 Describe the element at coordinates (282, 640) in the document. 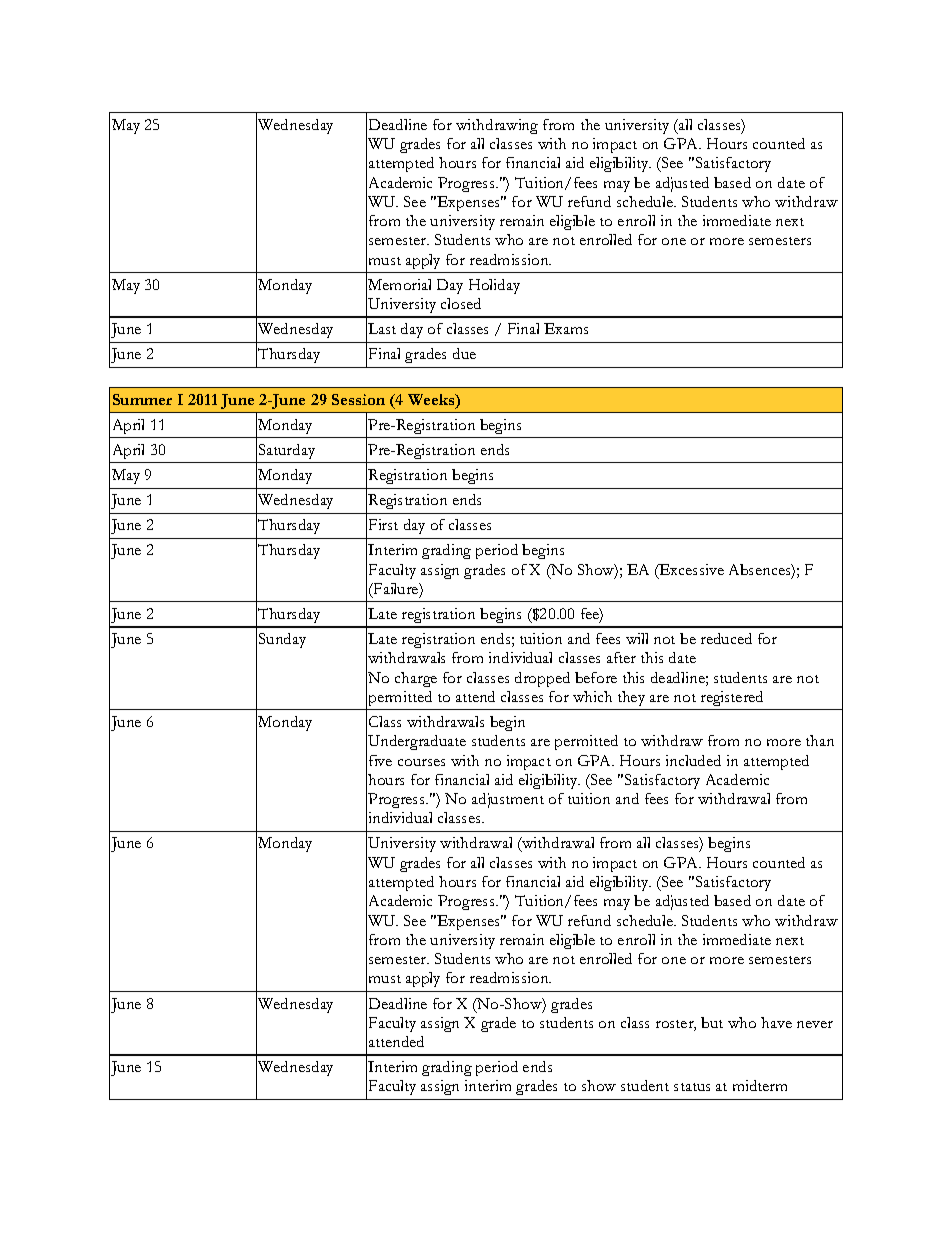

I see `Sunday` at that location.
